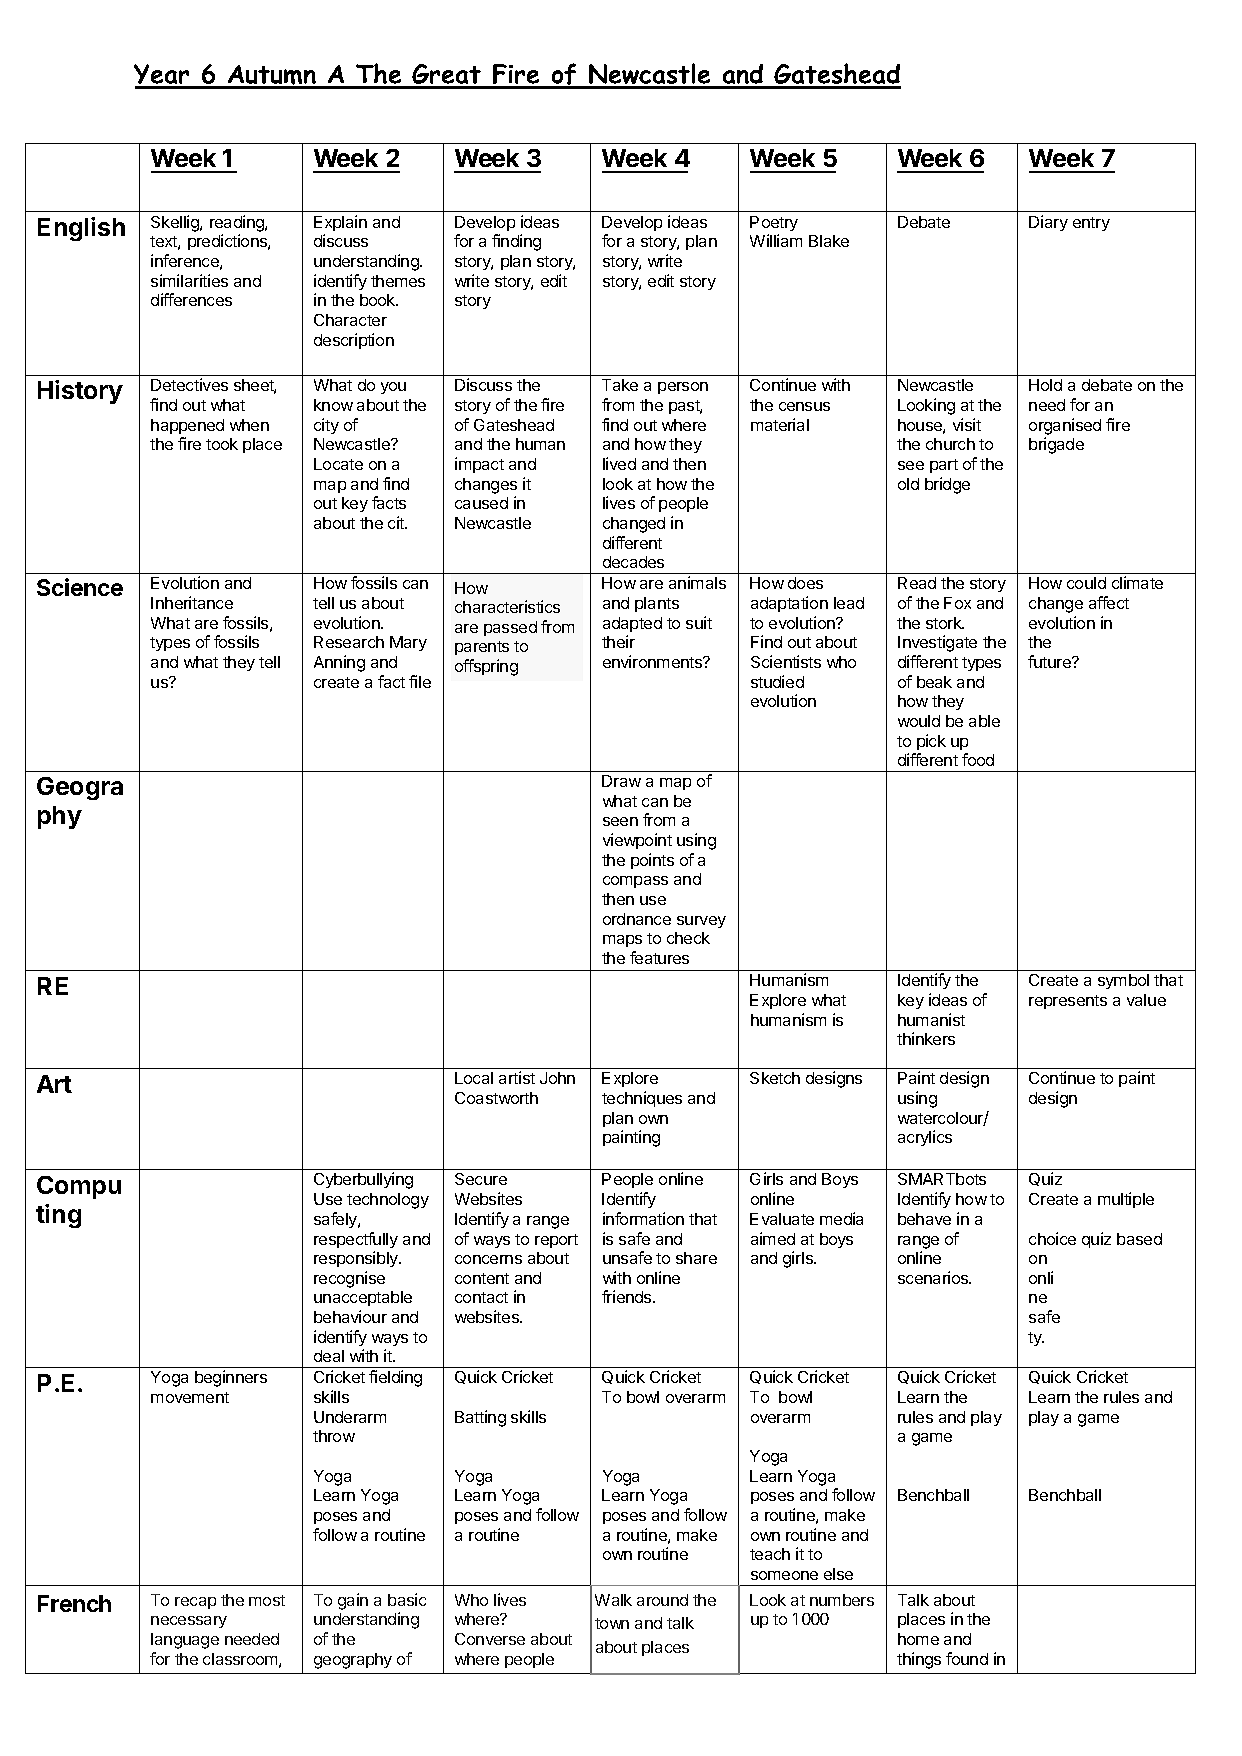  Describe the element at coordinates (1048, 223) in the document. I see `Diary` at that location.
